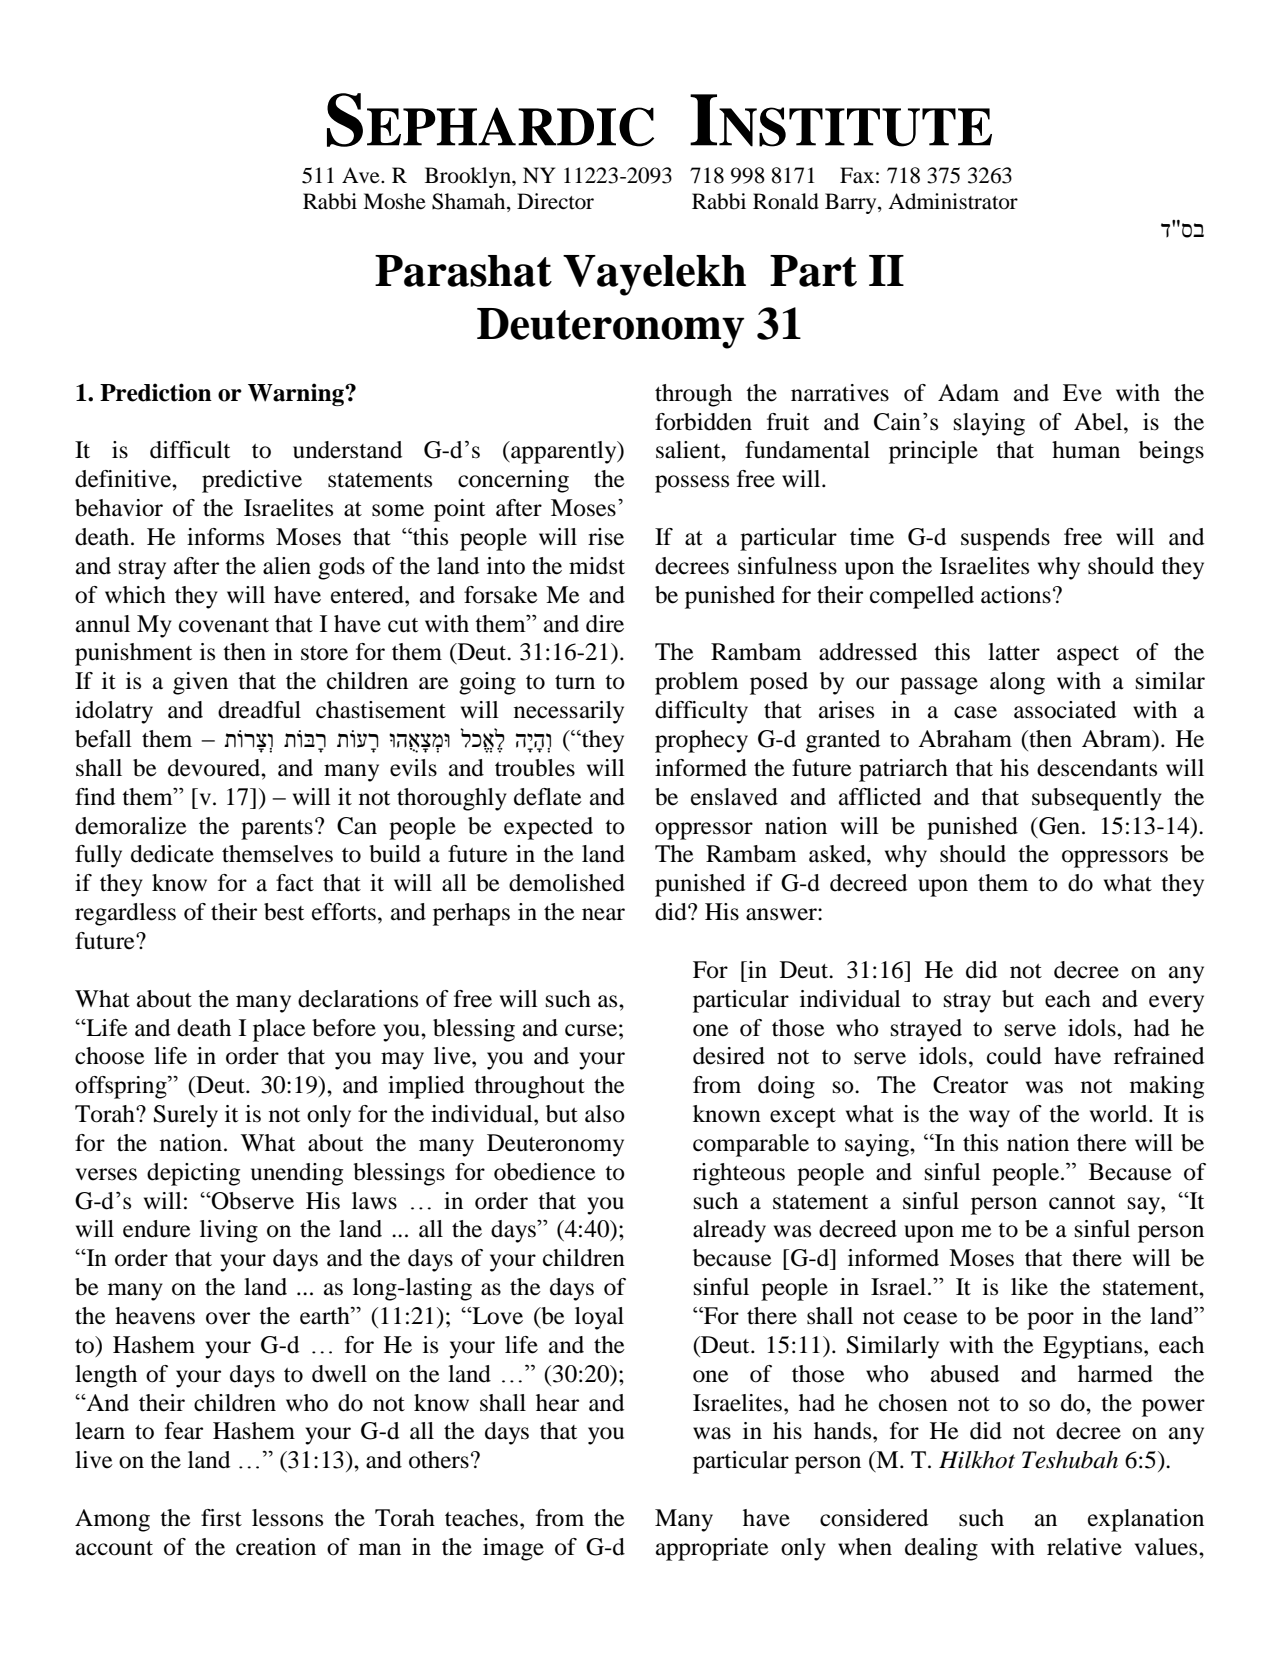  I want to click on covenant, so click(224, 625).
